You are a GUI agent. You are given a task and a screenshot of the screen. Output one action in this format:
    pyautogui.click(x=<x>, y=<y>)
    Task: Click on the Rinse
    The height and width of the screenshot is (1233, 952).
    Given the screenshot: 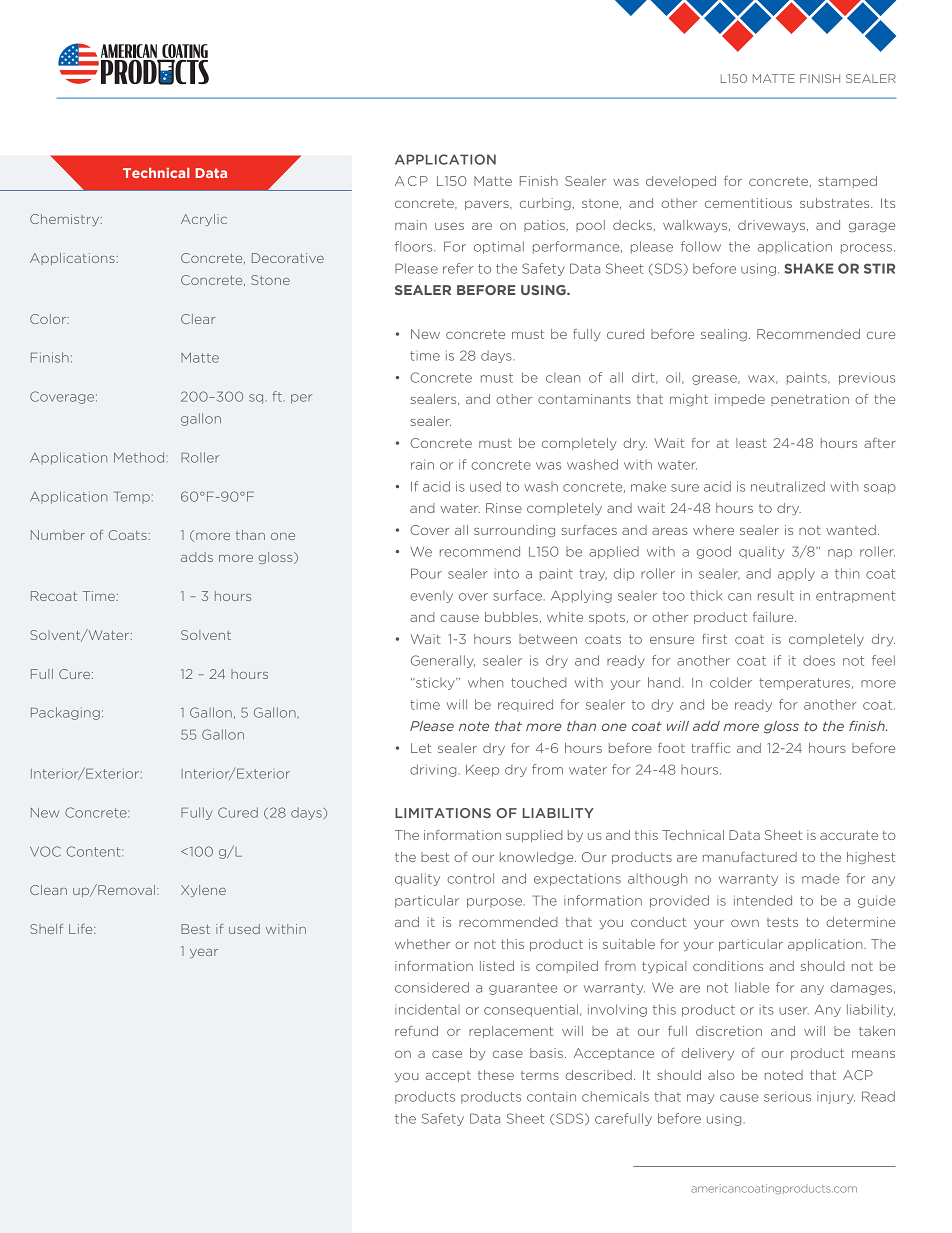 What is the action you would take?
    pyautogui.click(x=504, y=508)
